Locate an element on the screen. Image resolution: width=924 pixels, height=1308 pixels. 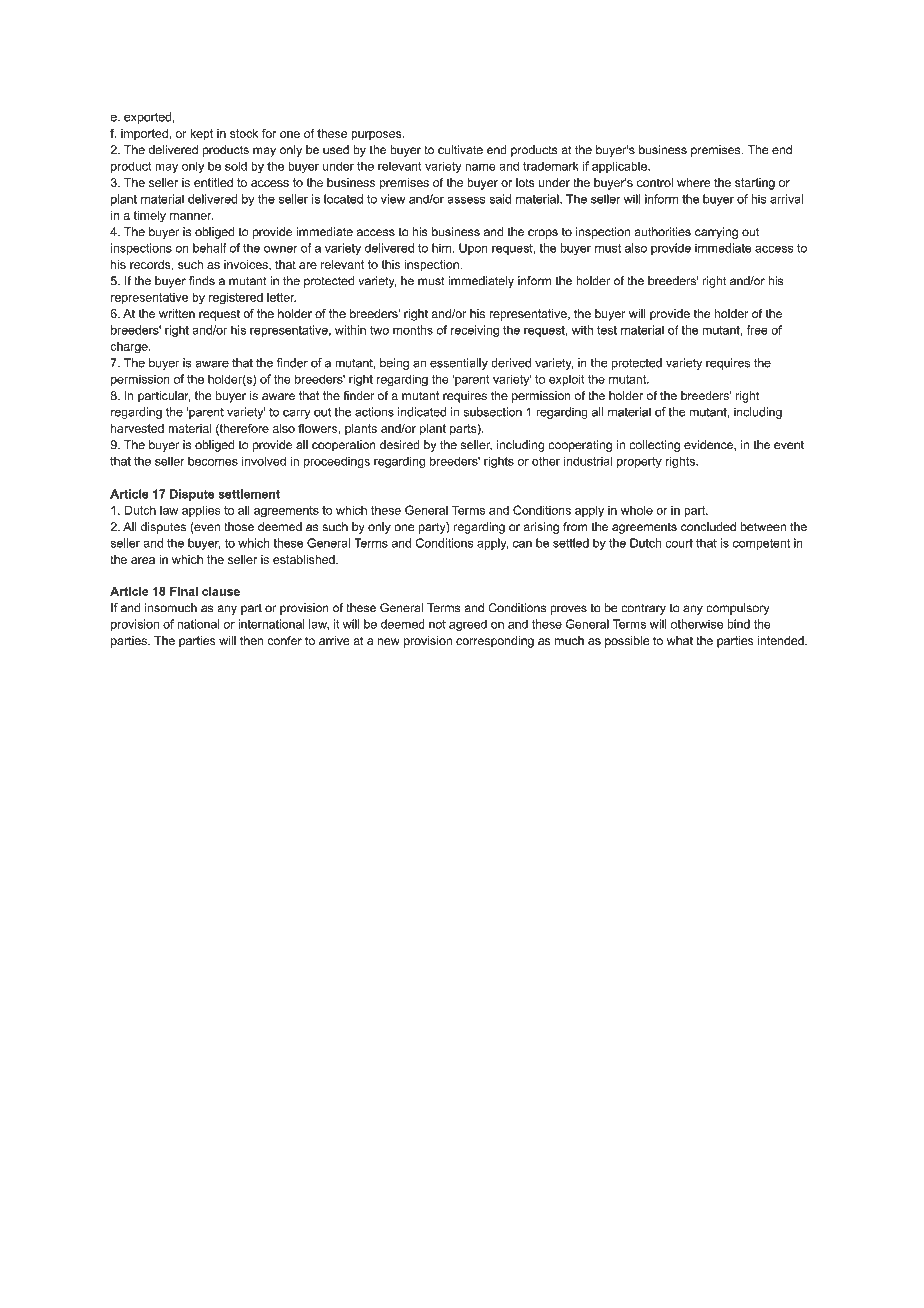
Upon is located at coordinates (473, 249).
